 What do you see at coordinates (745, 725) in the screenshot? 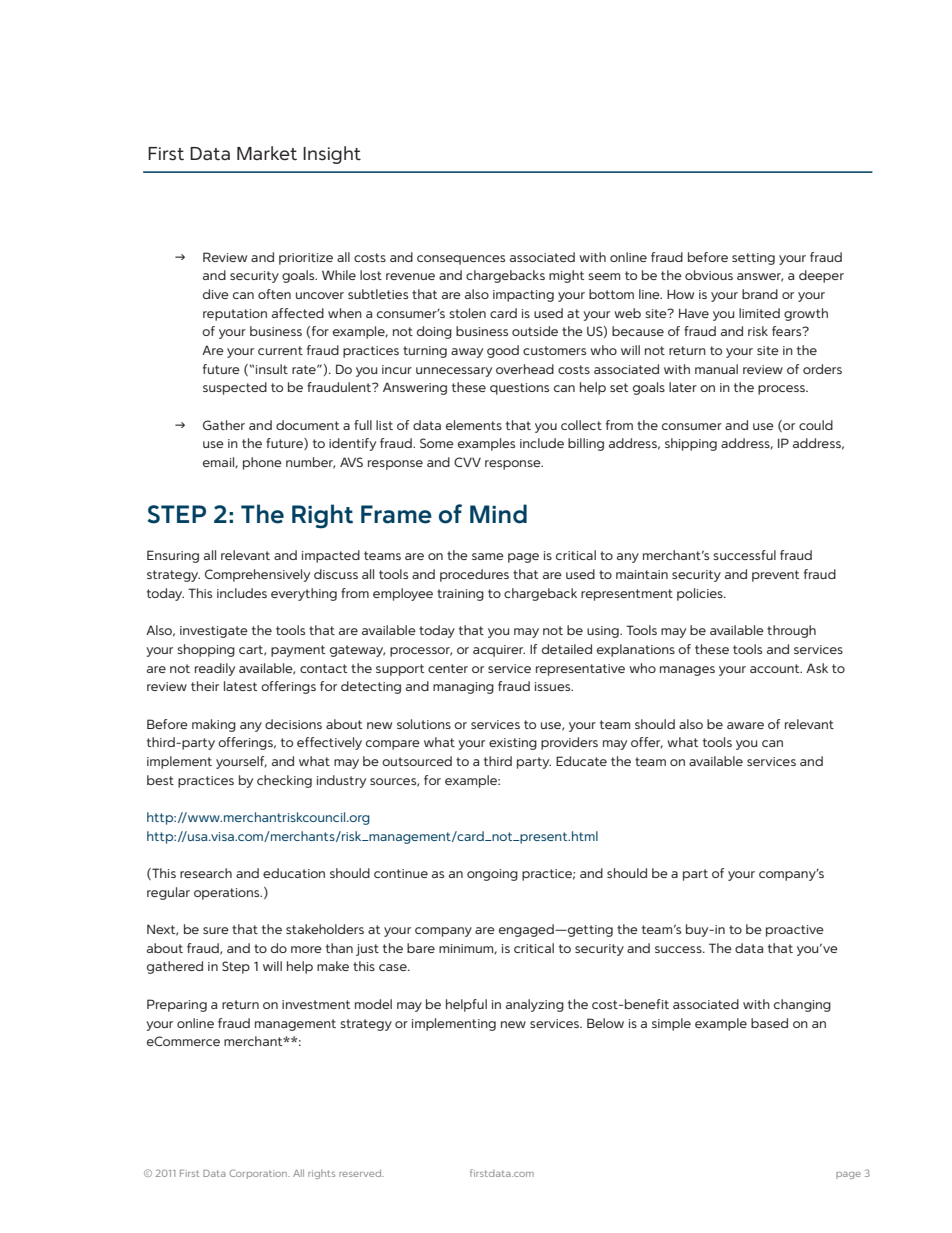
I see `aware` at bounding box center [745, 725].
